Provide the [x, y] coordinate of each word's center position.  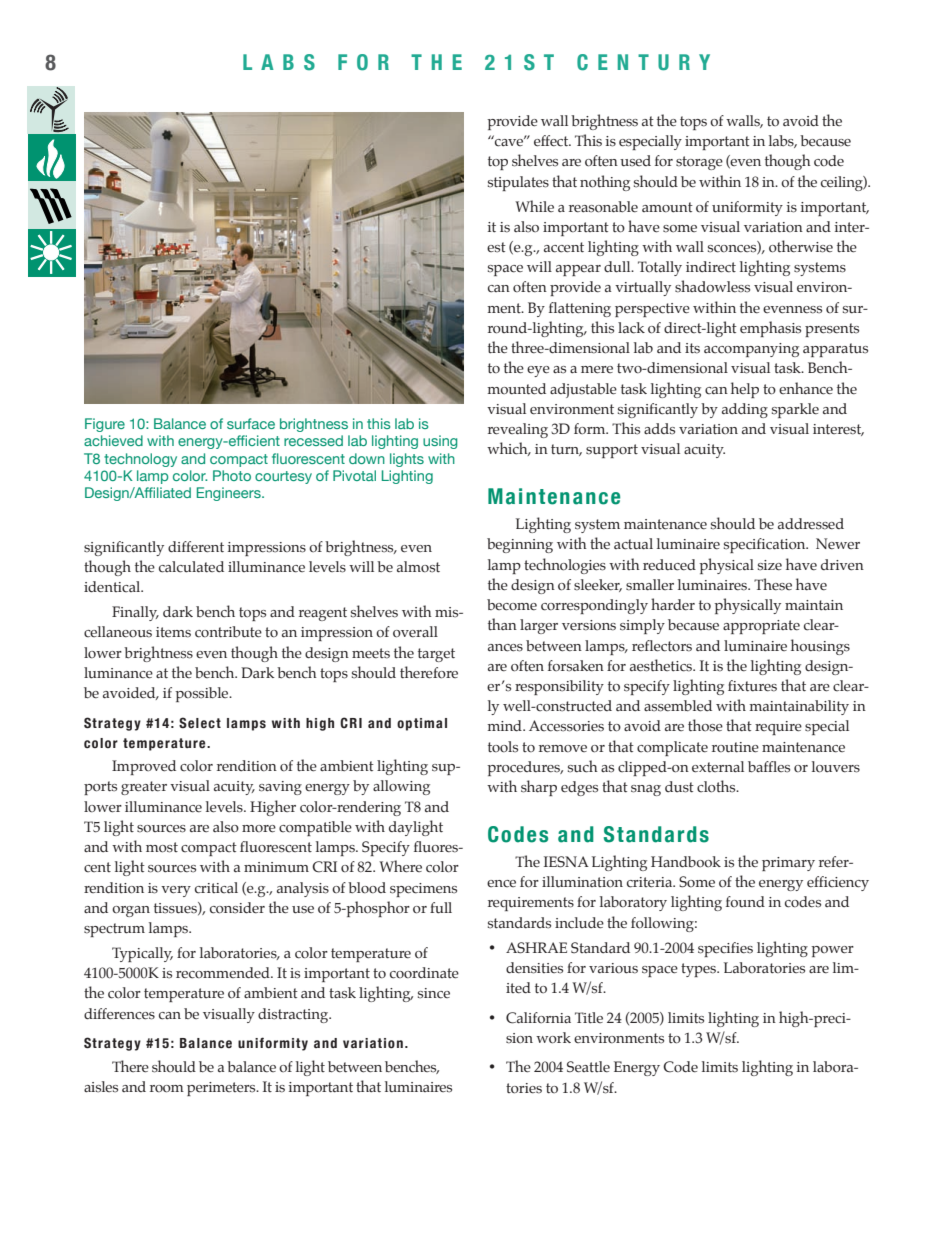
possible [203, 694]
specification [766, 545]
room [167, 1089]
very [176, 891]
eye [538, 371]
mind [505, 726]
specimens [423, 890]
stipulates [518, 183]
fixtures [752, 686]
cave [509, 142]
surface [251, 423]
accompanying [751, 350]
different [196, 547]
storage [699, 163]
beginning [520, 545]
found [745, 902]
